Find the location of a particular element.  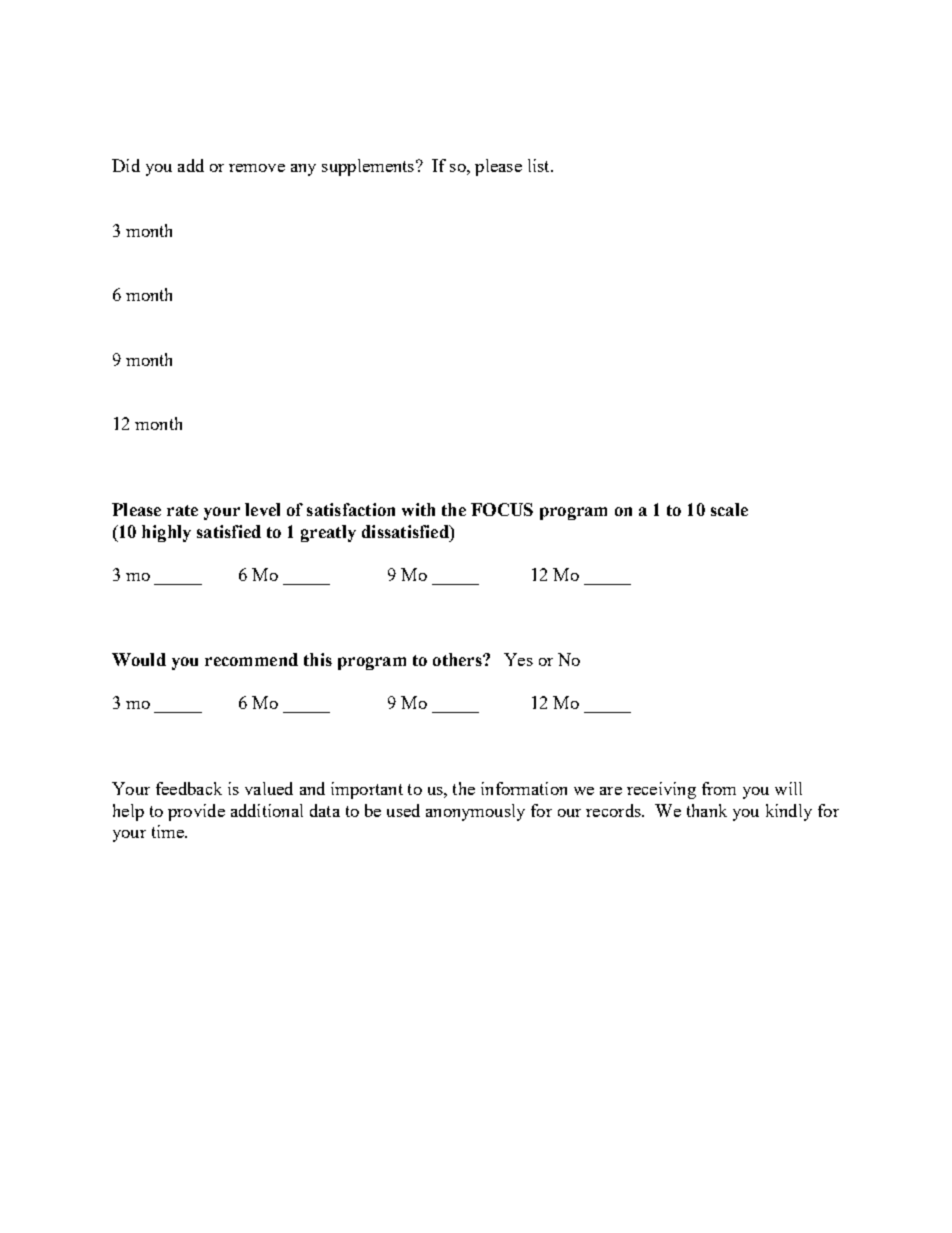

thank is located at coordinates (707, 810).
